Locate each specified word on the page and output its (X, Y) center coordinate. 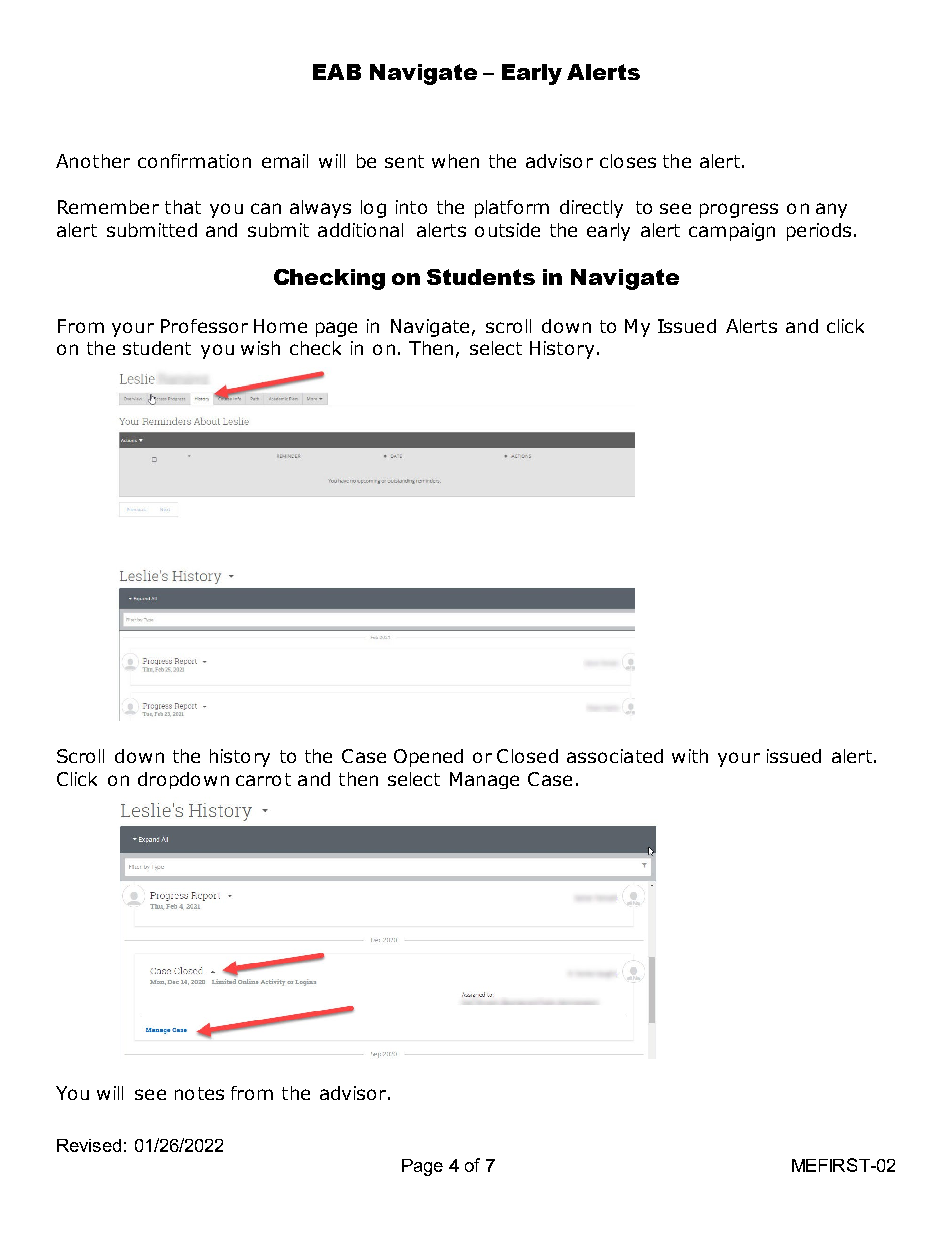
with (690, 756)
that (183, 207)
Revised (89, 1145)
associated (615, 756)
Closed (527, 756)
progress (739, 210)
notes (199, 1093)
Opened (428, 758)
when (455, 161)
